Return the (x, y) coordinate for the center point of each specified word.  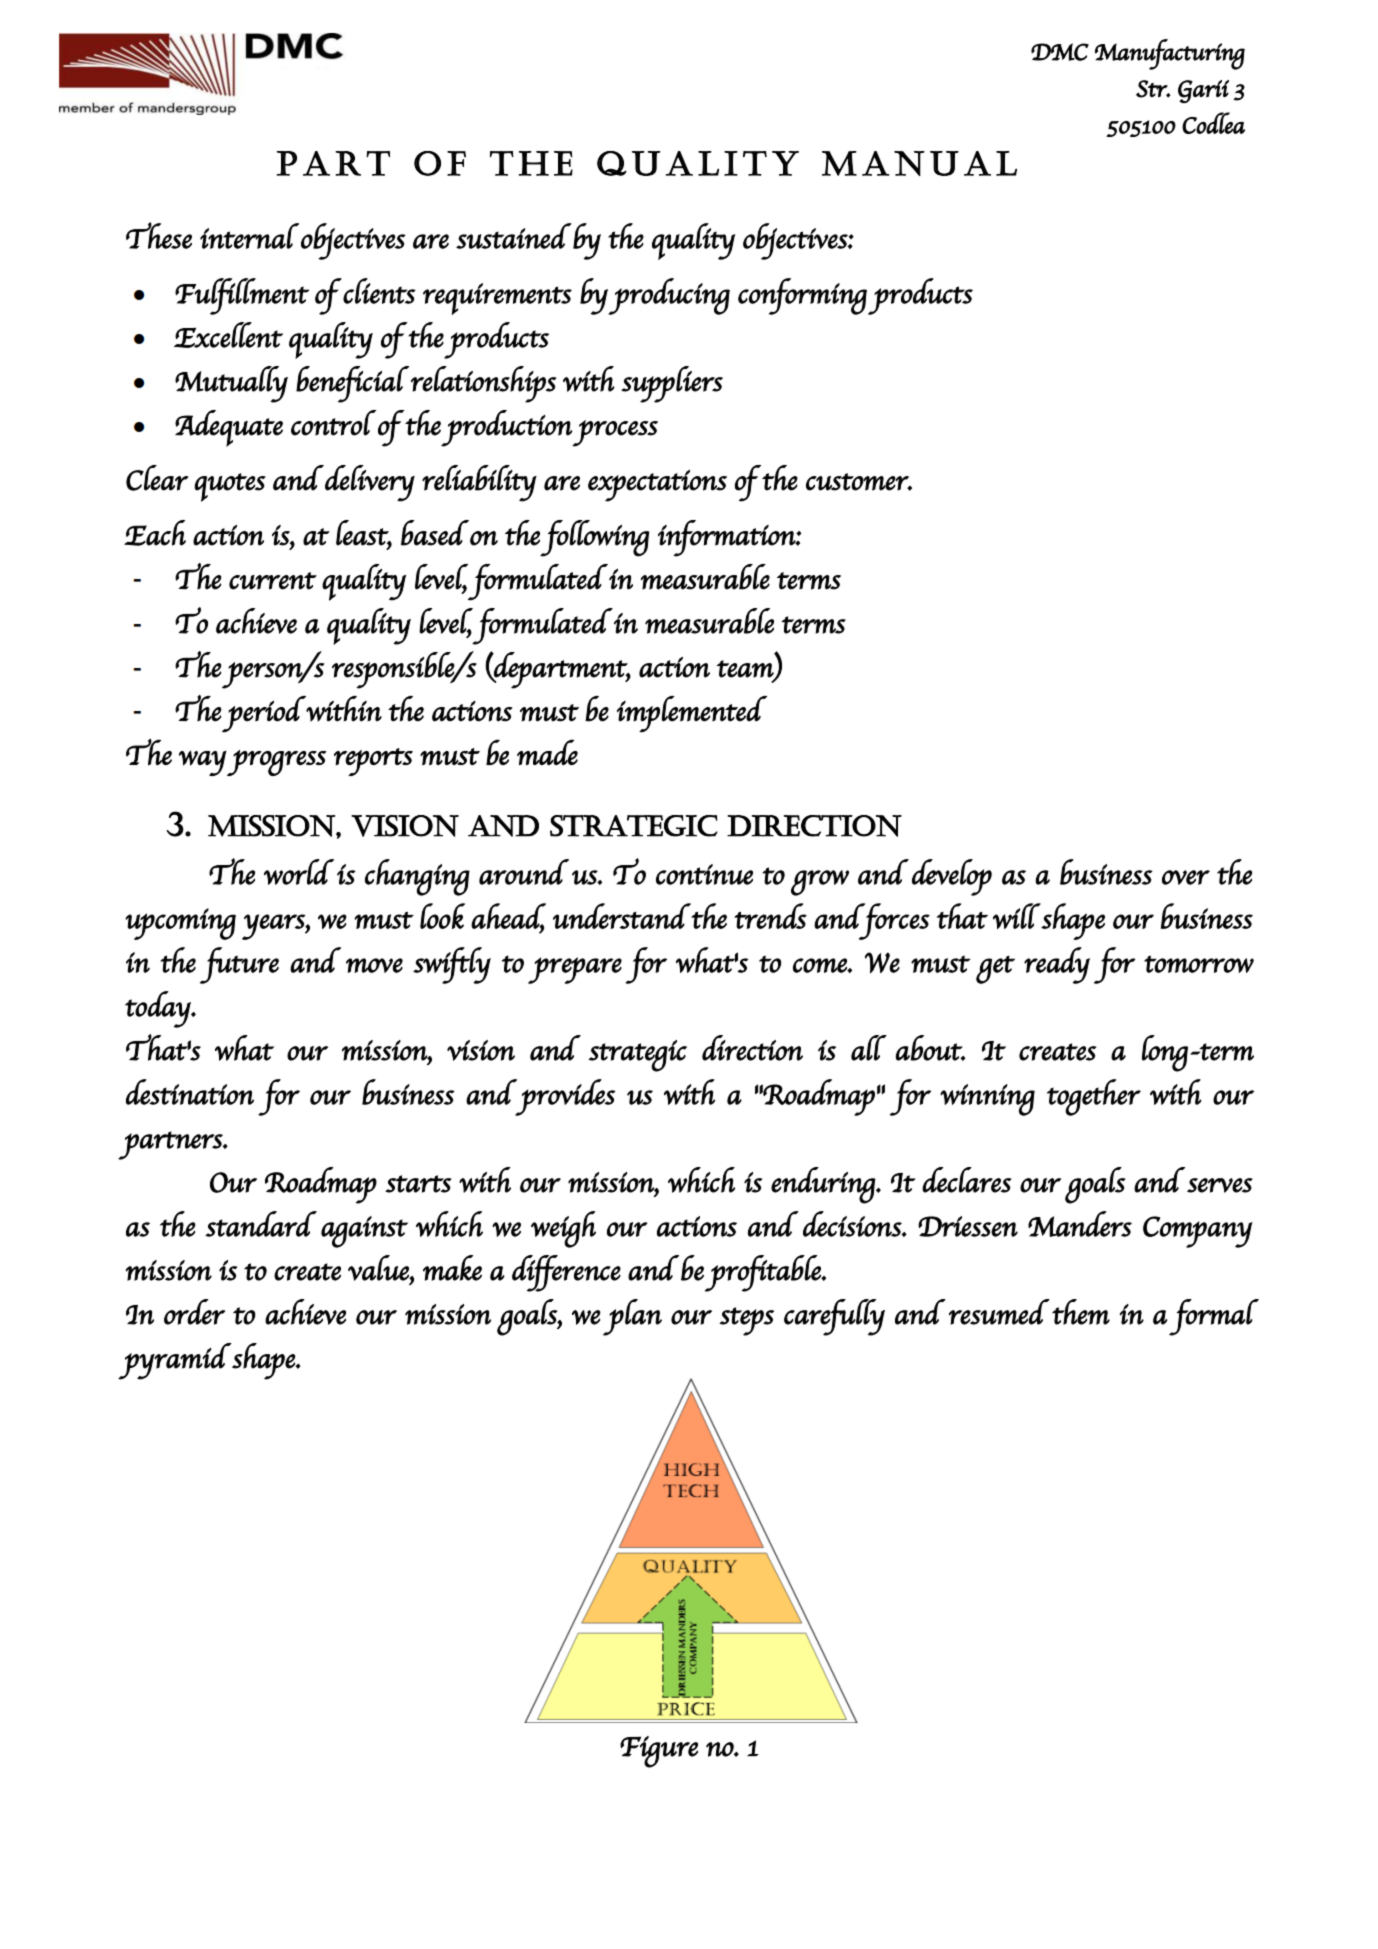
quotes (230, 487)
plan (632, 1317)
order (194, 1312)
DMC (1060, 52)
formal (1214, 1317)
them (1081, 1312)
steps (746, 1321)
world (299, 872)
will (1017, 916)
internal (249, 236)
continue (704, 874)
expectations (657, 486)
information (727, 538)
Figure (659, 1752)
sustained (514, 236)
